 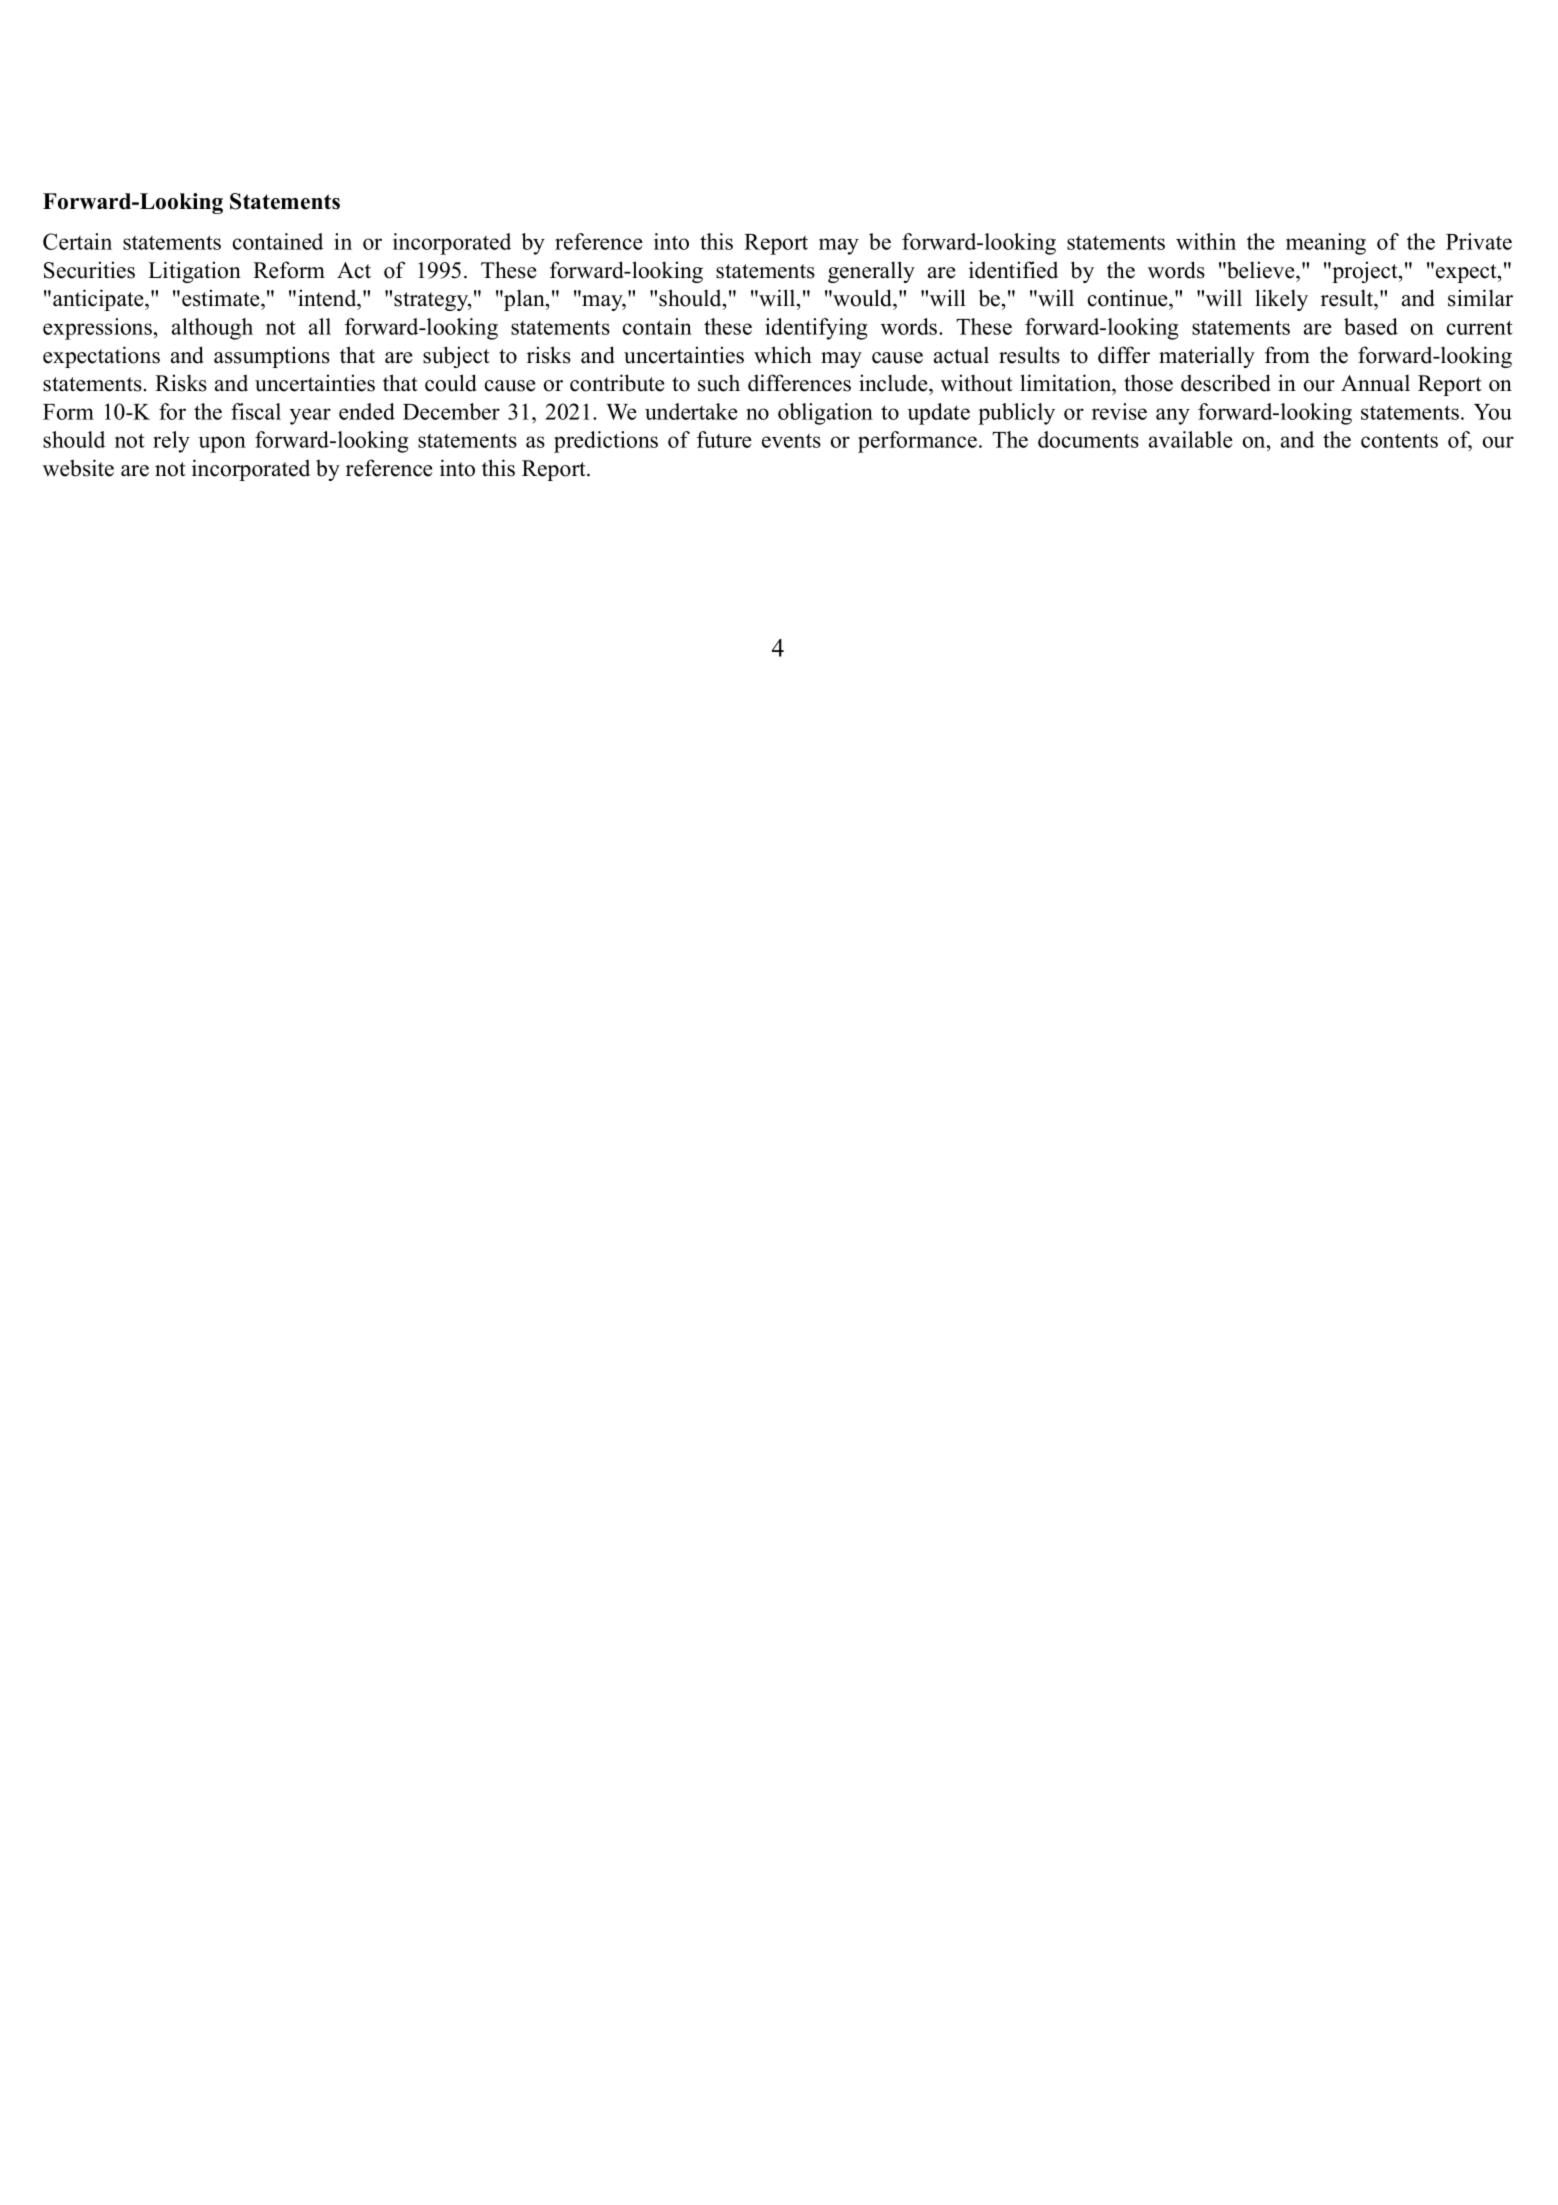 What do you see at coordinates (272, 357) in the document?
I see `assumptions` at bounding box center [272, 357].
